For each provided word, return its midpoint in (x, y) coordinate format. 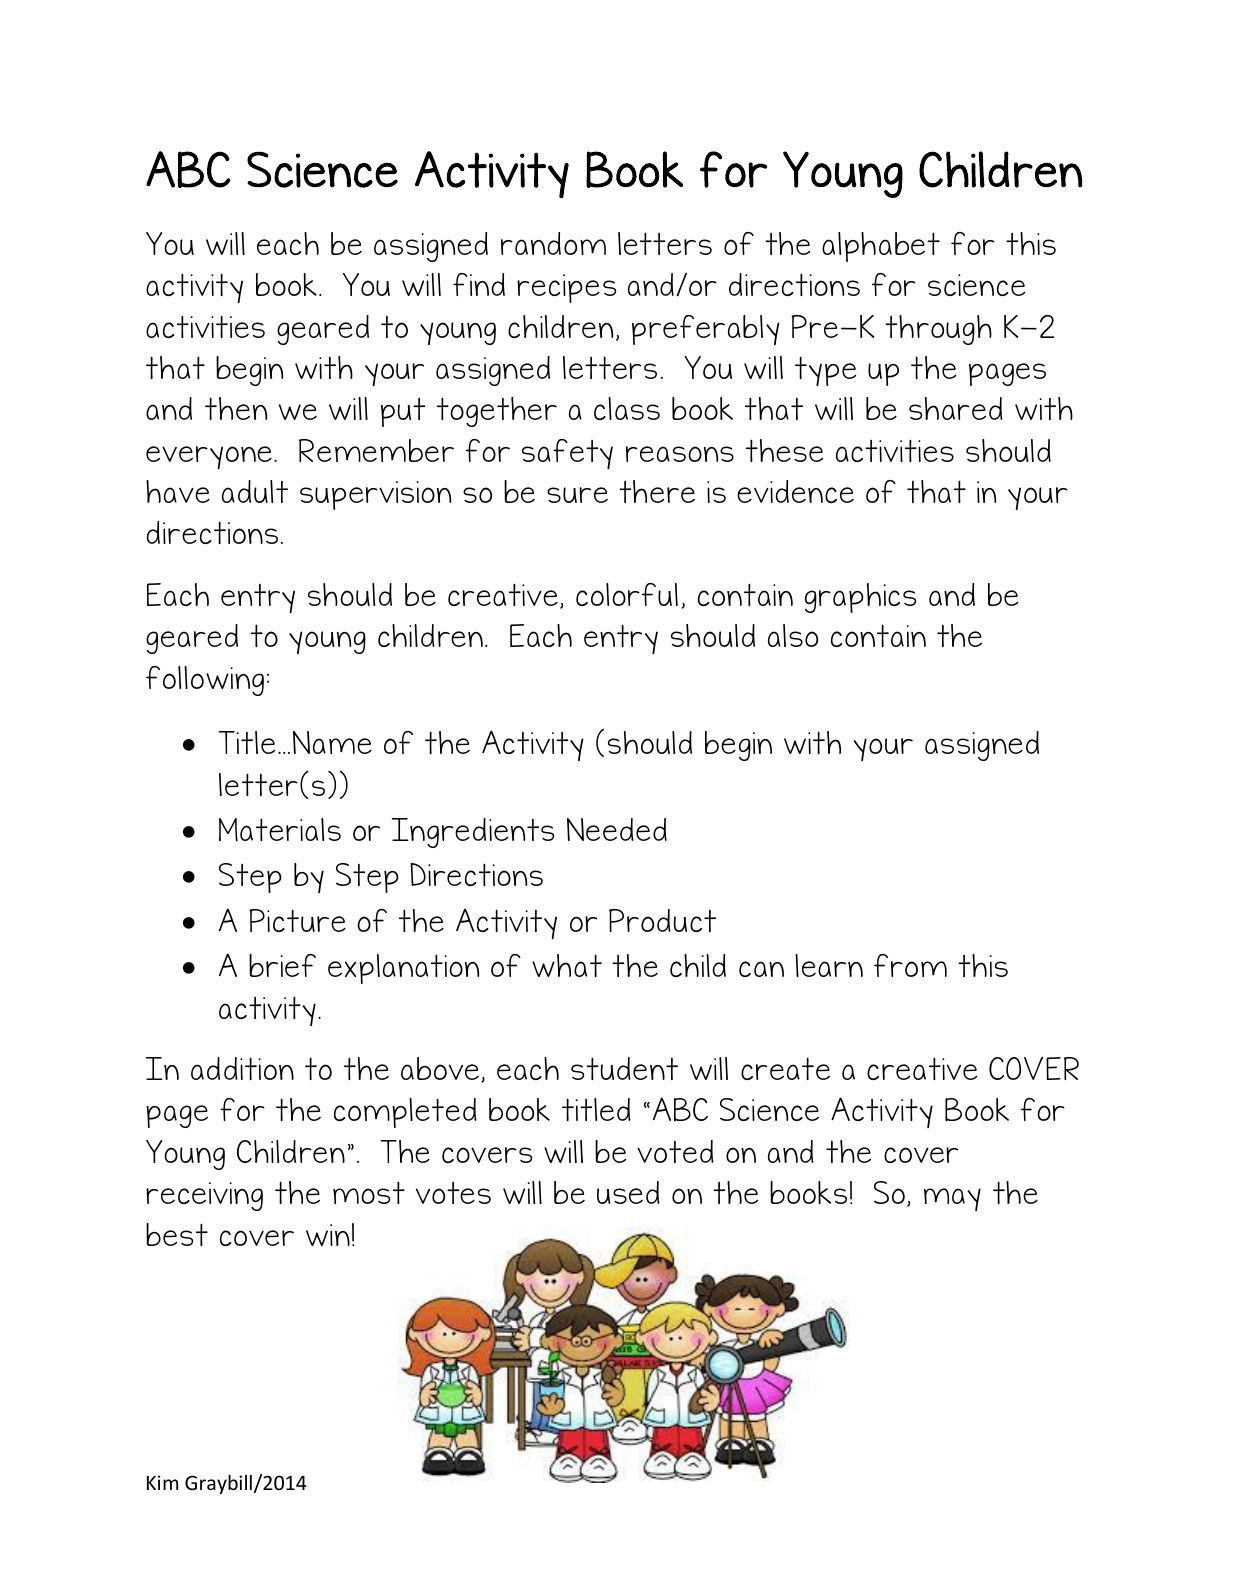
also (793, 635)
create (785, 1068)
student (624, 1068)
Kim (162, 1482)
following (205, 681)
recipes (566, 288)
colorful (627, 594)
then (236, 408)
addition (242, 1068)
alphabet (881, 247)
